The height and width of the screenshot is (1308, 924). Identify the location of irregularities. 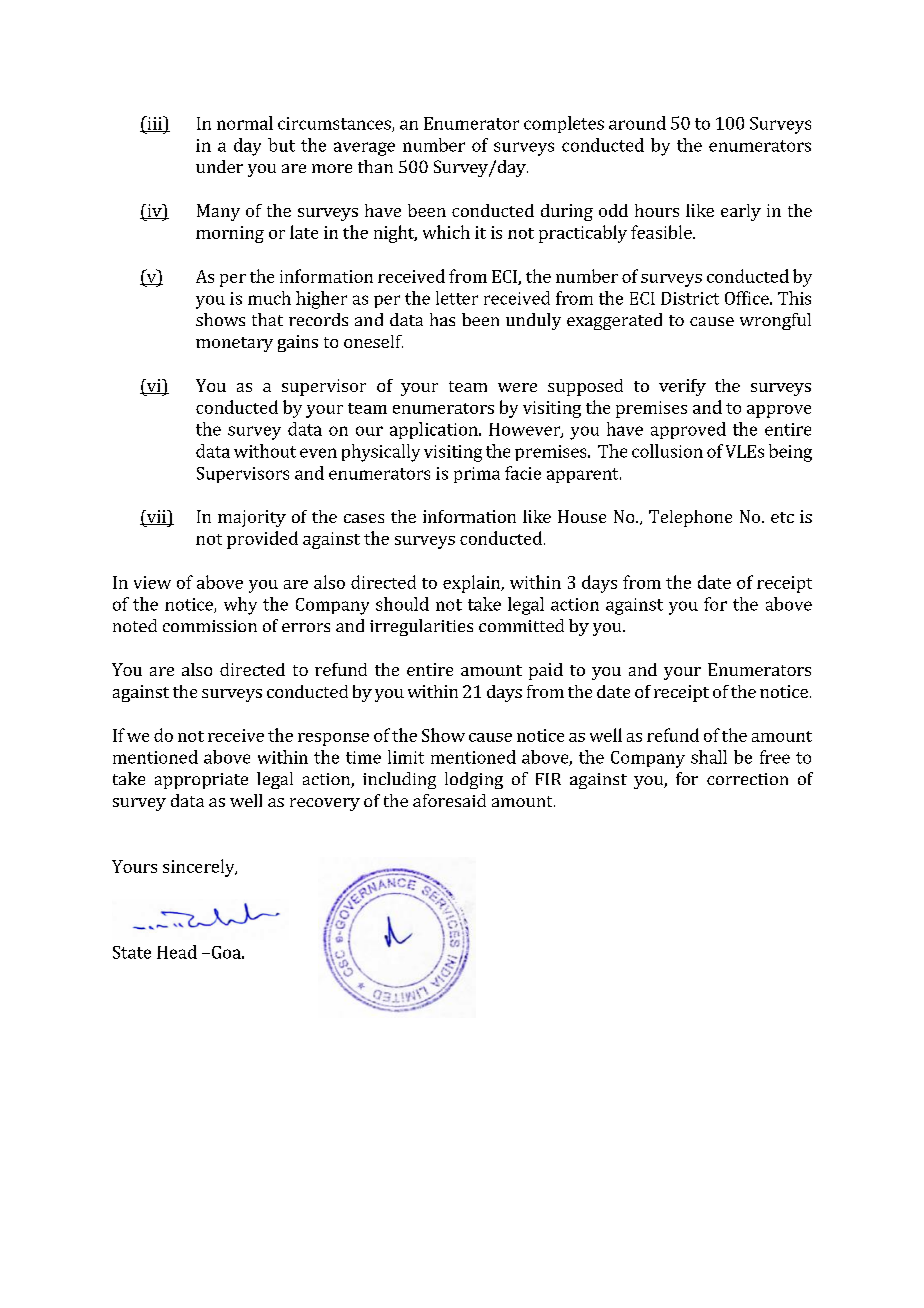
(421, 627).
